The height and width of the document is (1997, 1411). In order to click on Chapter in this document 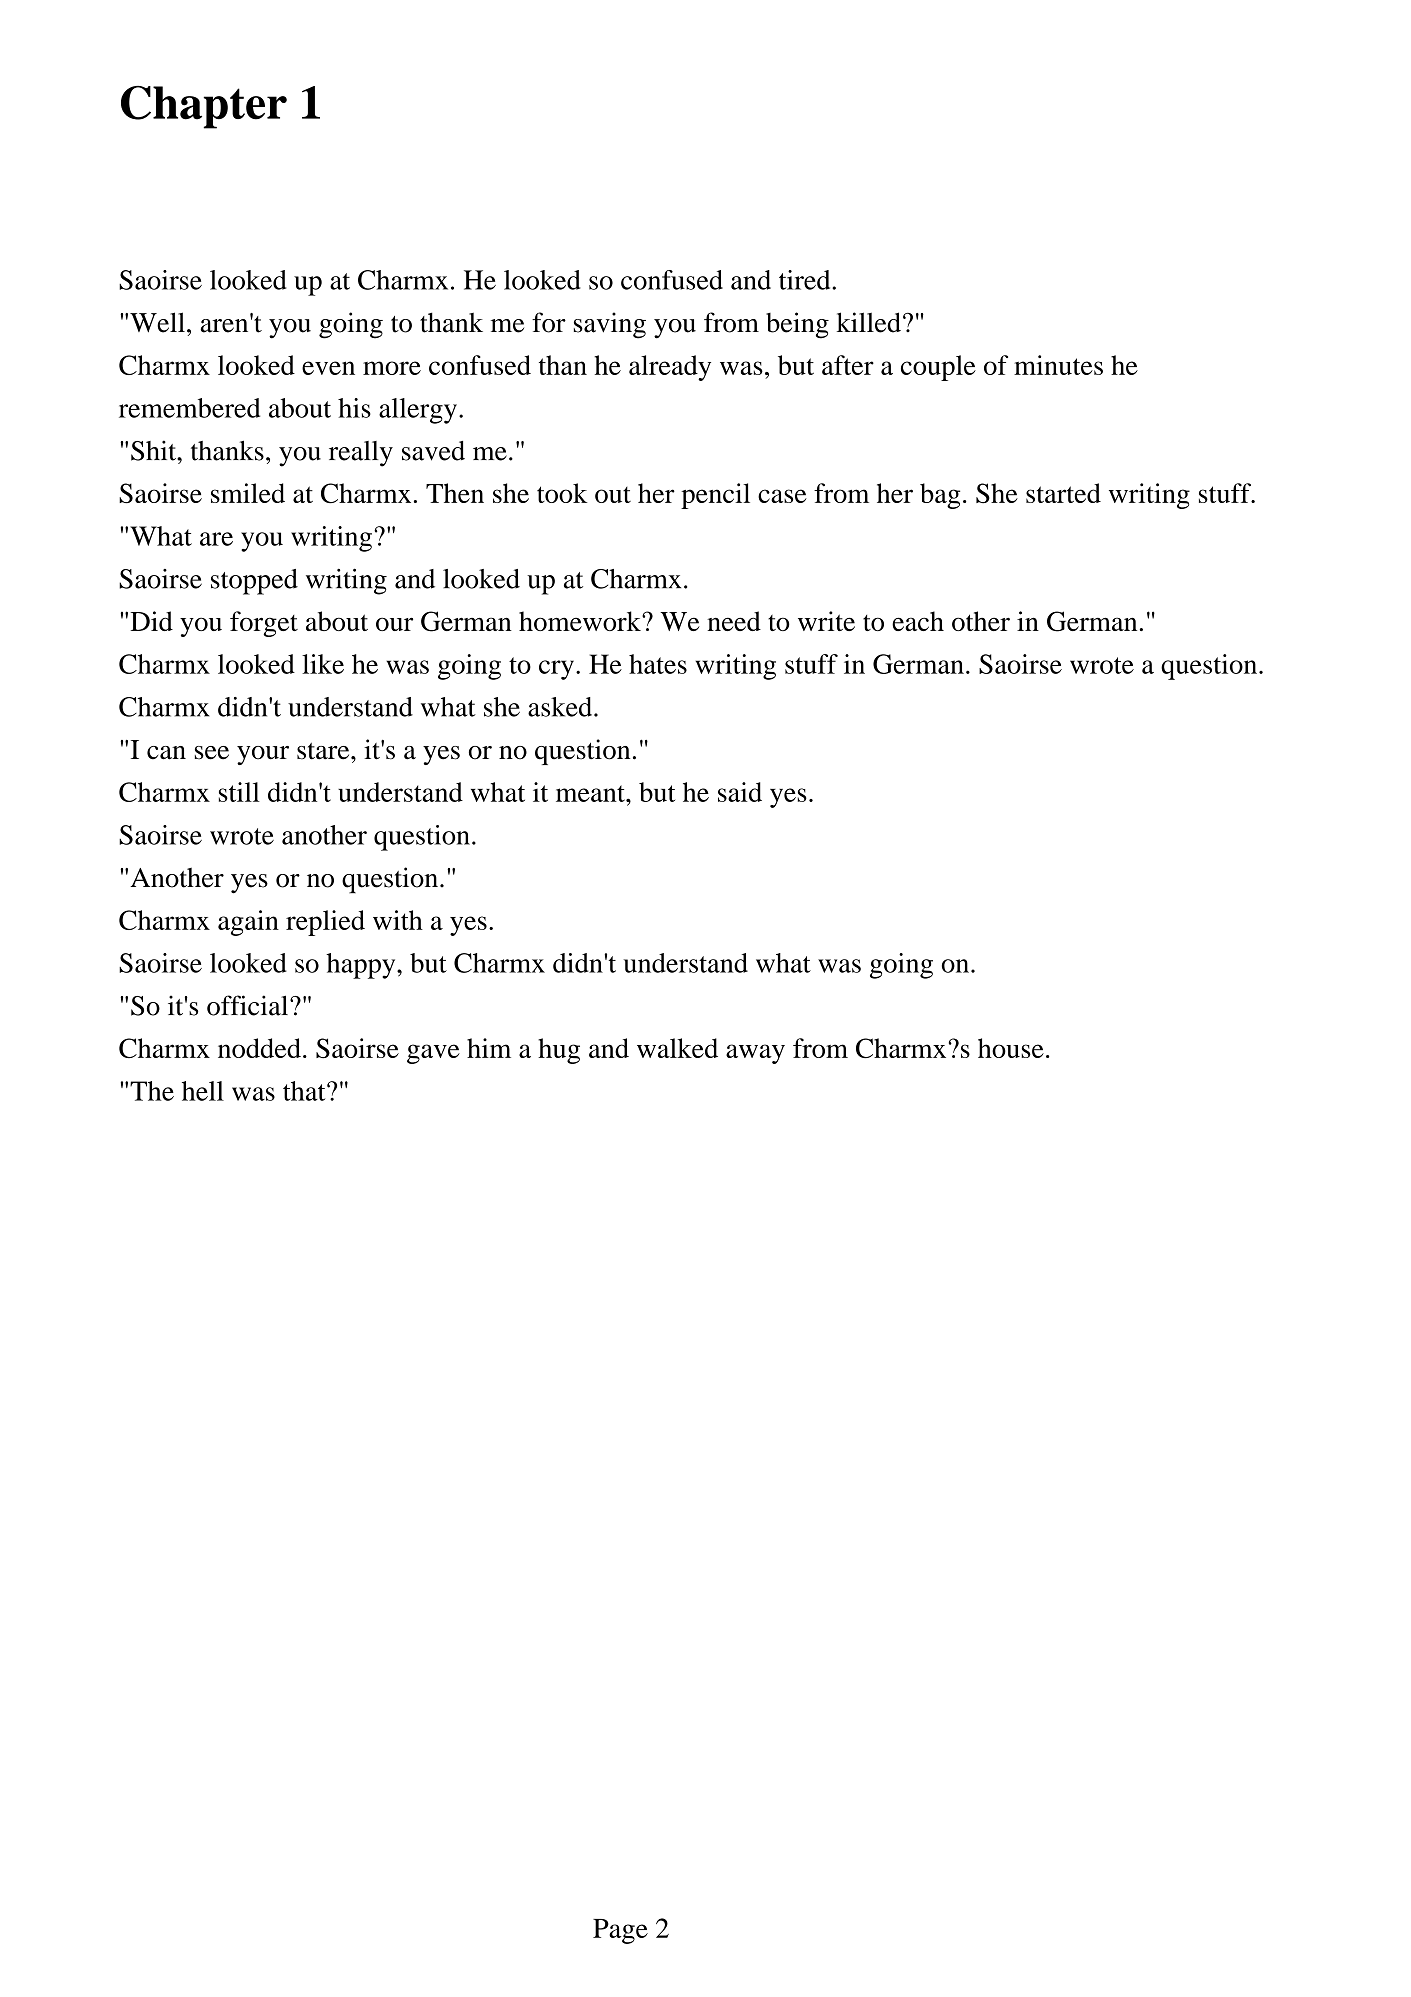, I will do `click(204, 107)`.
